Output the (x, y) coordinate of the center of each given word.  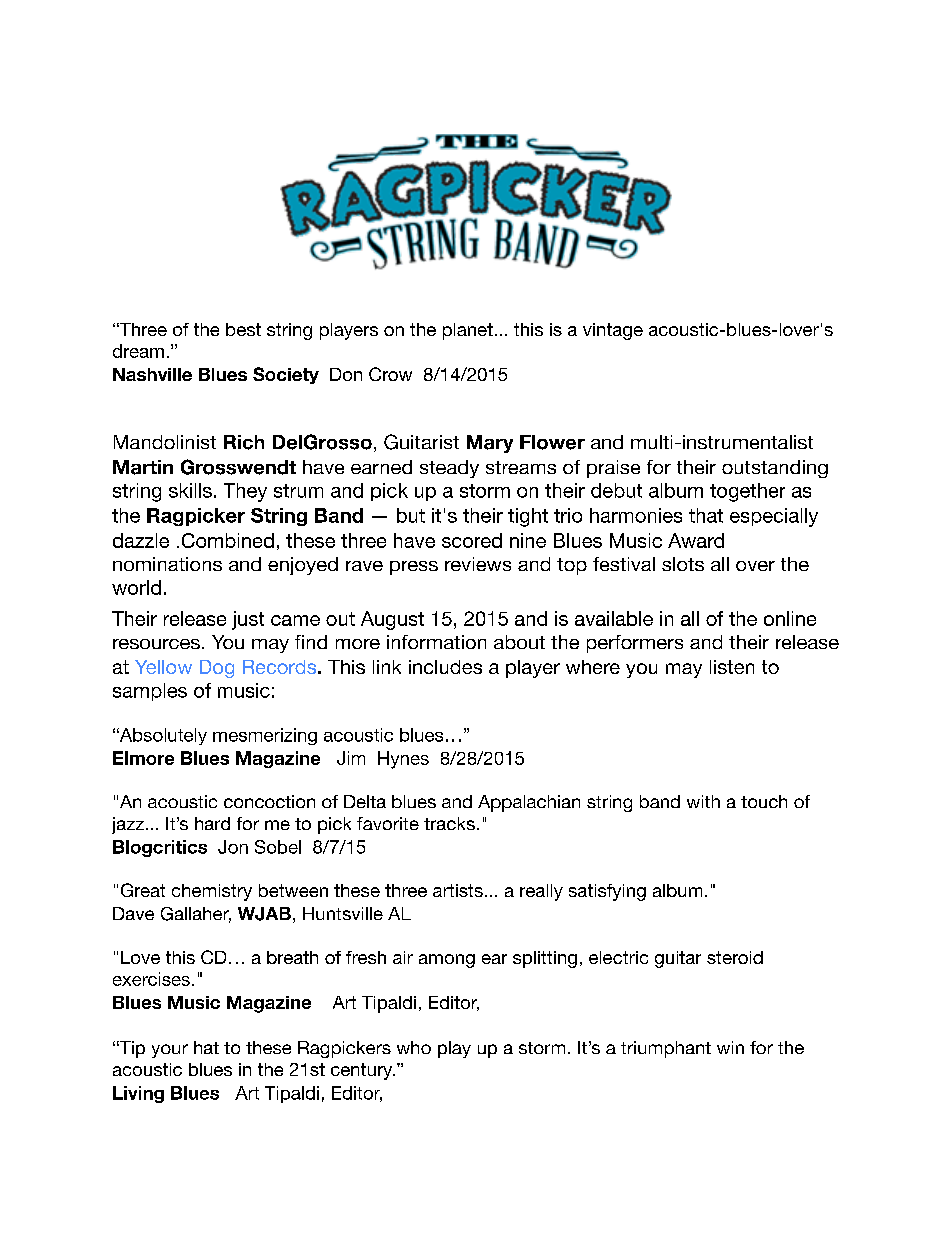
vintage (613, 331)
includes (445, 667)
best (243, 329)
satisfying (607, 892)
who (414, 1047)
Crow (390, 374)
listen (732, 667)
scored (472, 540)
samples (150, 692)
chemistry (212, 892)
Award (696, 540)
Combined (228, 540)
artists (458, 890)
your (170, 1051)
